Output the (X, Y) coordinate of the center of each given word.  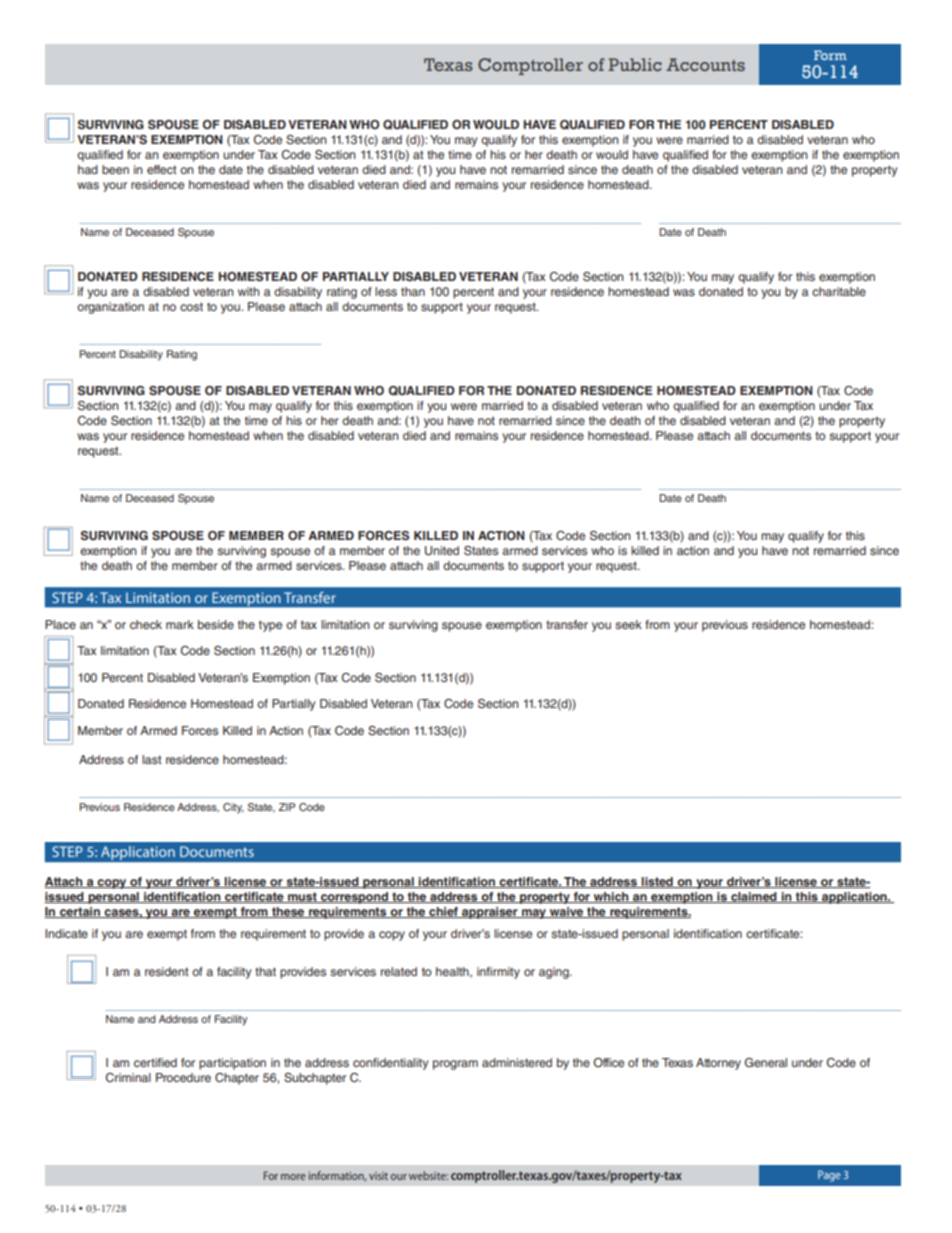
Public (635, 64)
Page (829, 1176)
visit (378, 1176)
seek (628, 624)
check (146, 624)
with (248, 291)
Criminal (128, 1077)
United (442, 551)
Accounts (705, 64)
